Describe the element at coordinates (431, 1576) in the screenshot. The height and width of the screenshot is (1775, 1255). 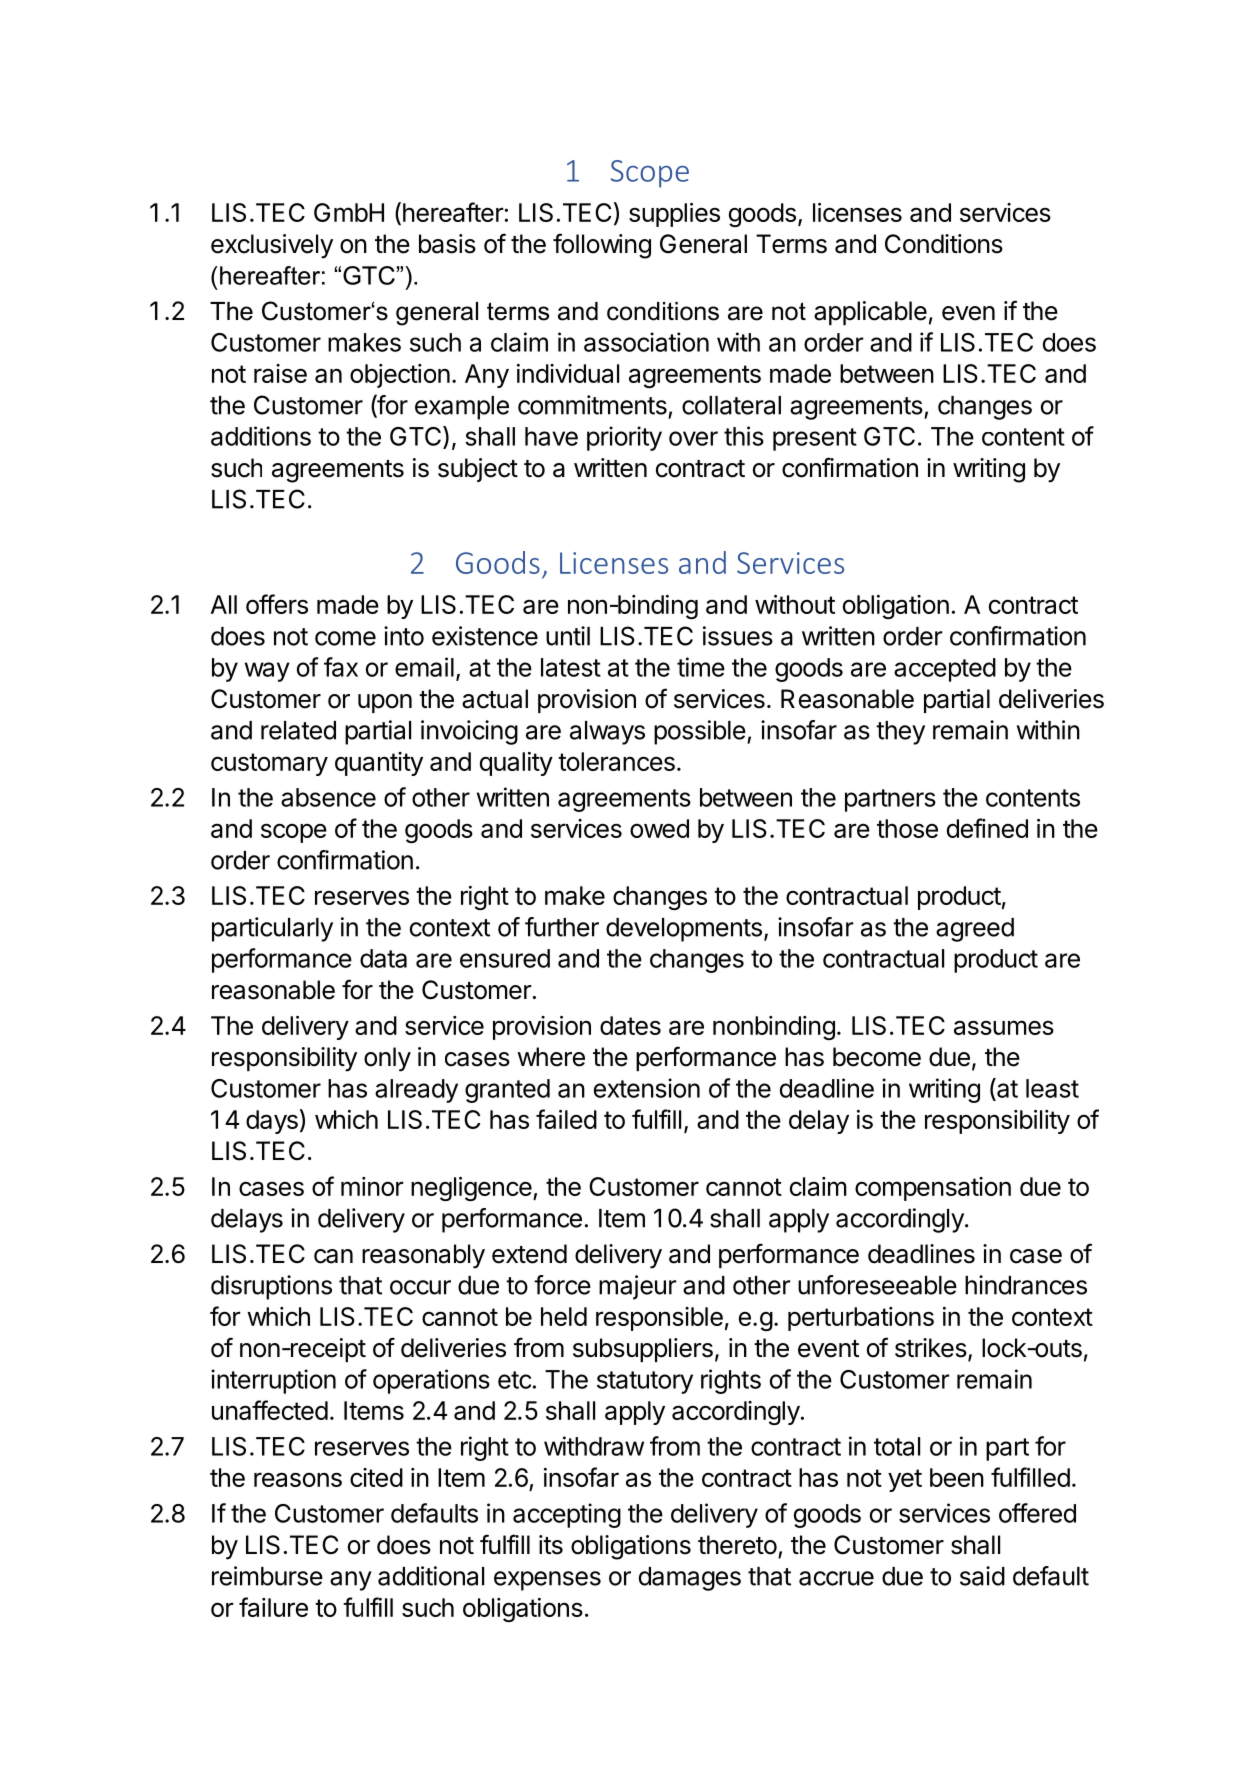
I see `additional` at that location.
